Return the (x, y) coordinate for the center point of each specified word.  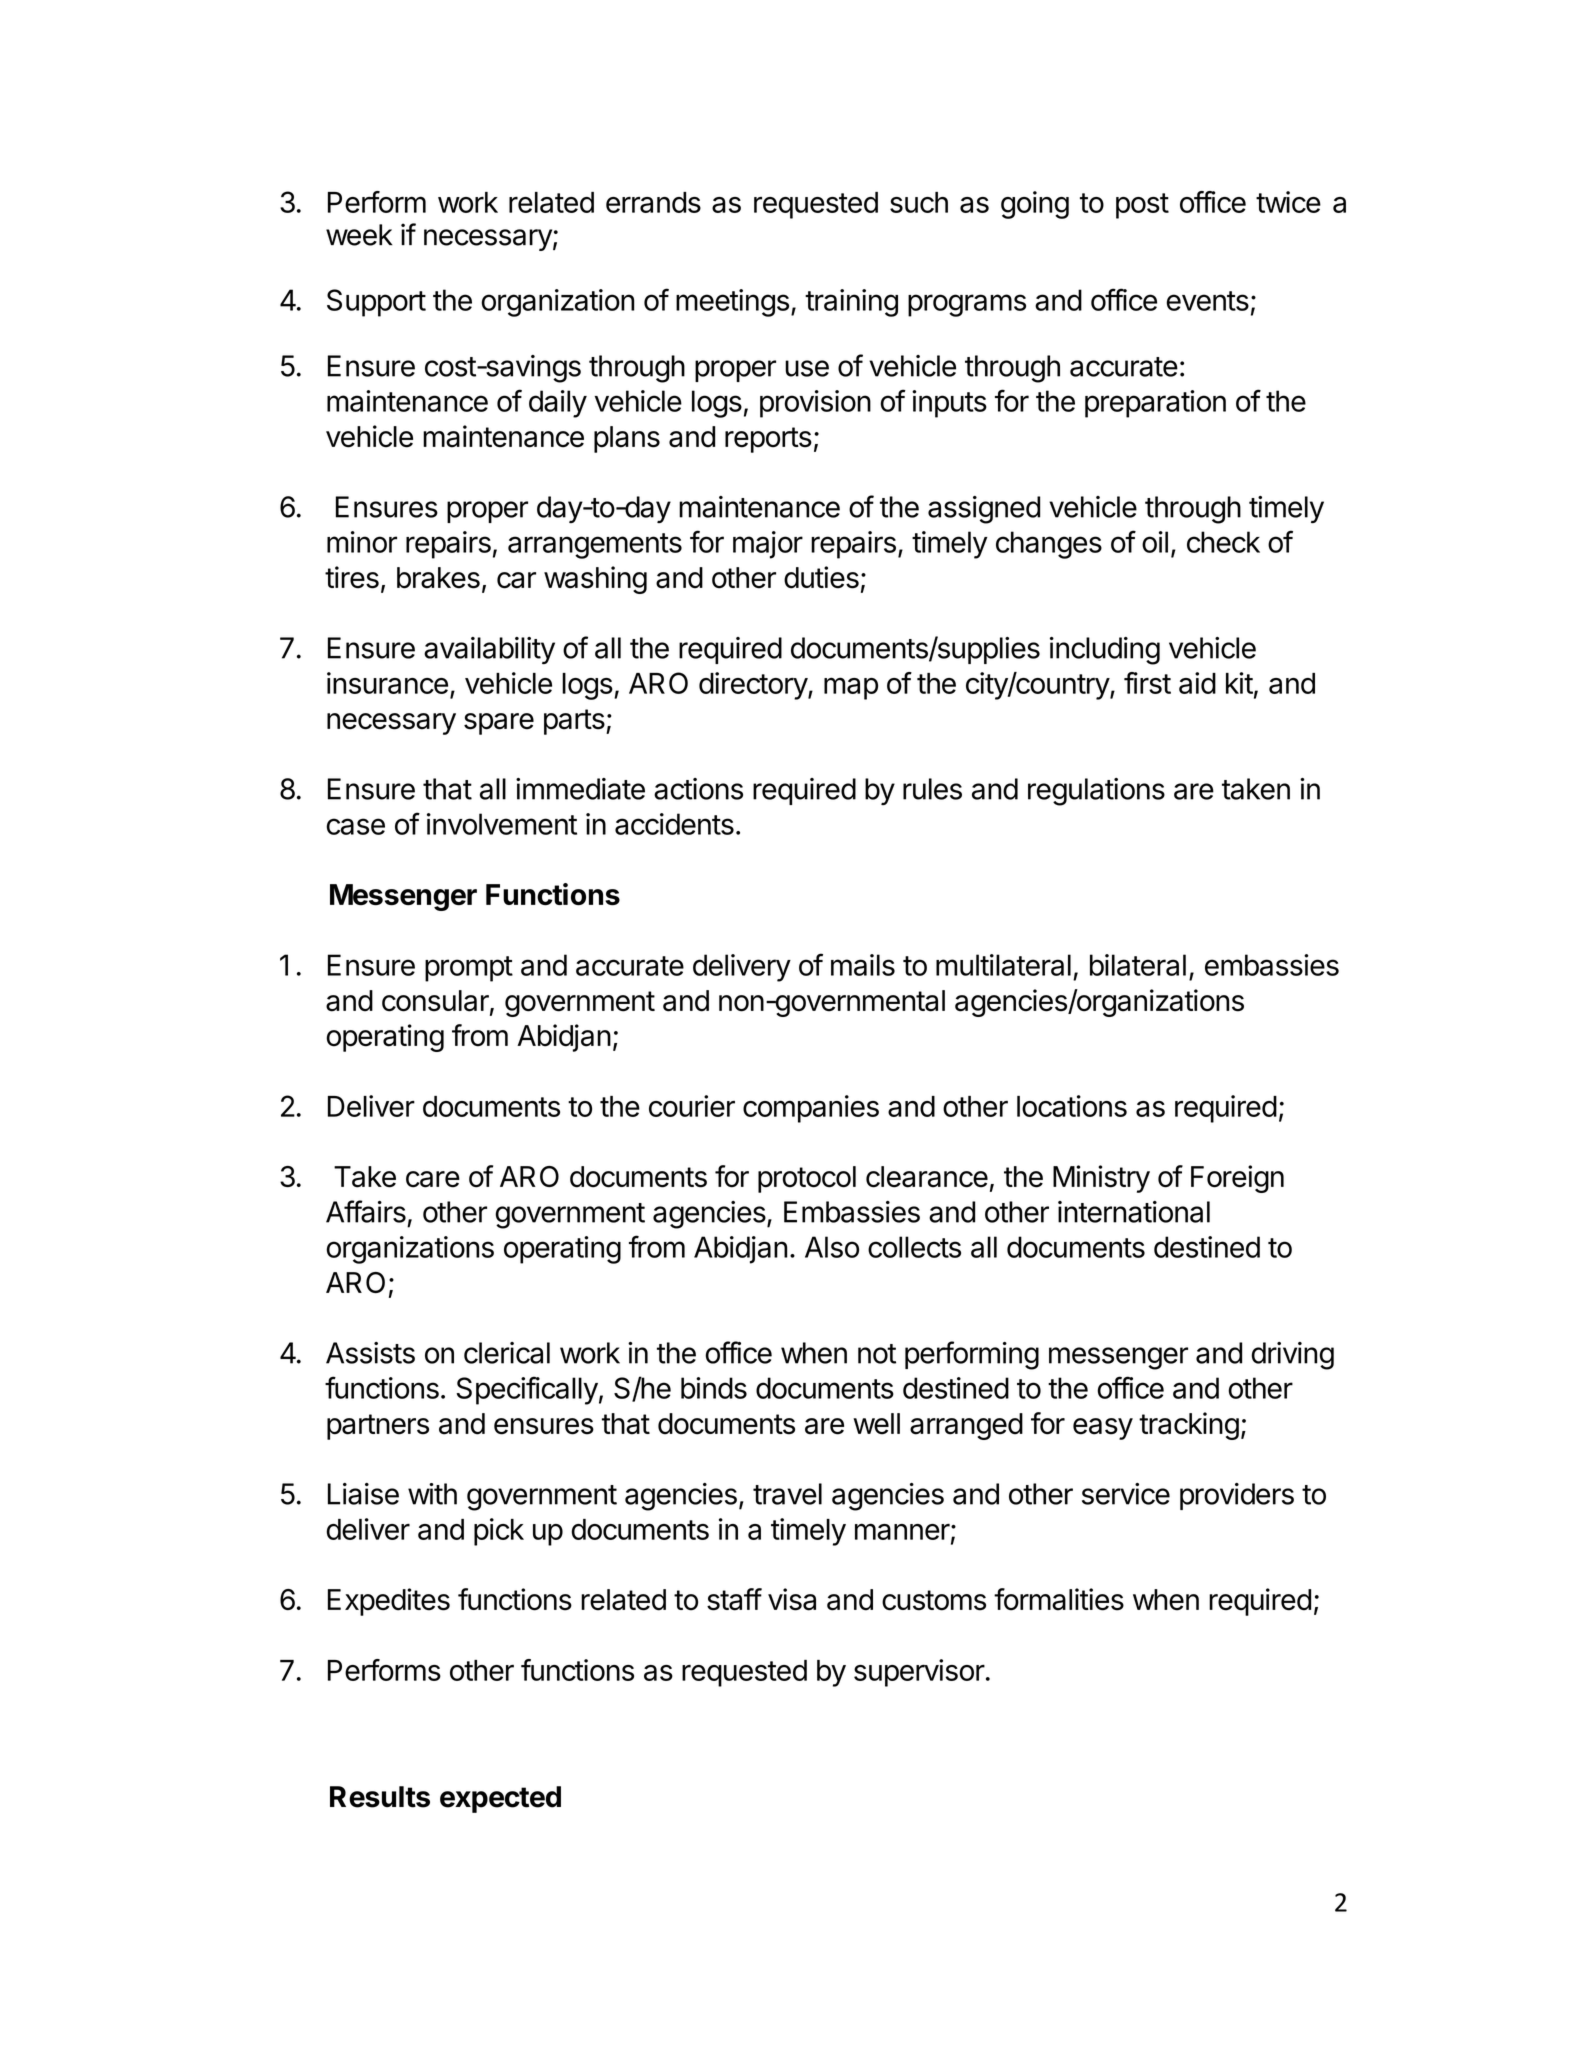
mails (863, 965)
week (359, 235)
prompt (469, 969)
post (1142, 206)
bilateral (1138, 965)
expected (500, 1799)
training (851, 303)
